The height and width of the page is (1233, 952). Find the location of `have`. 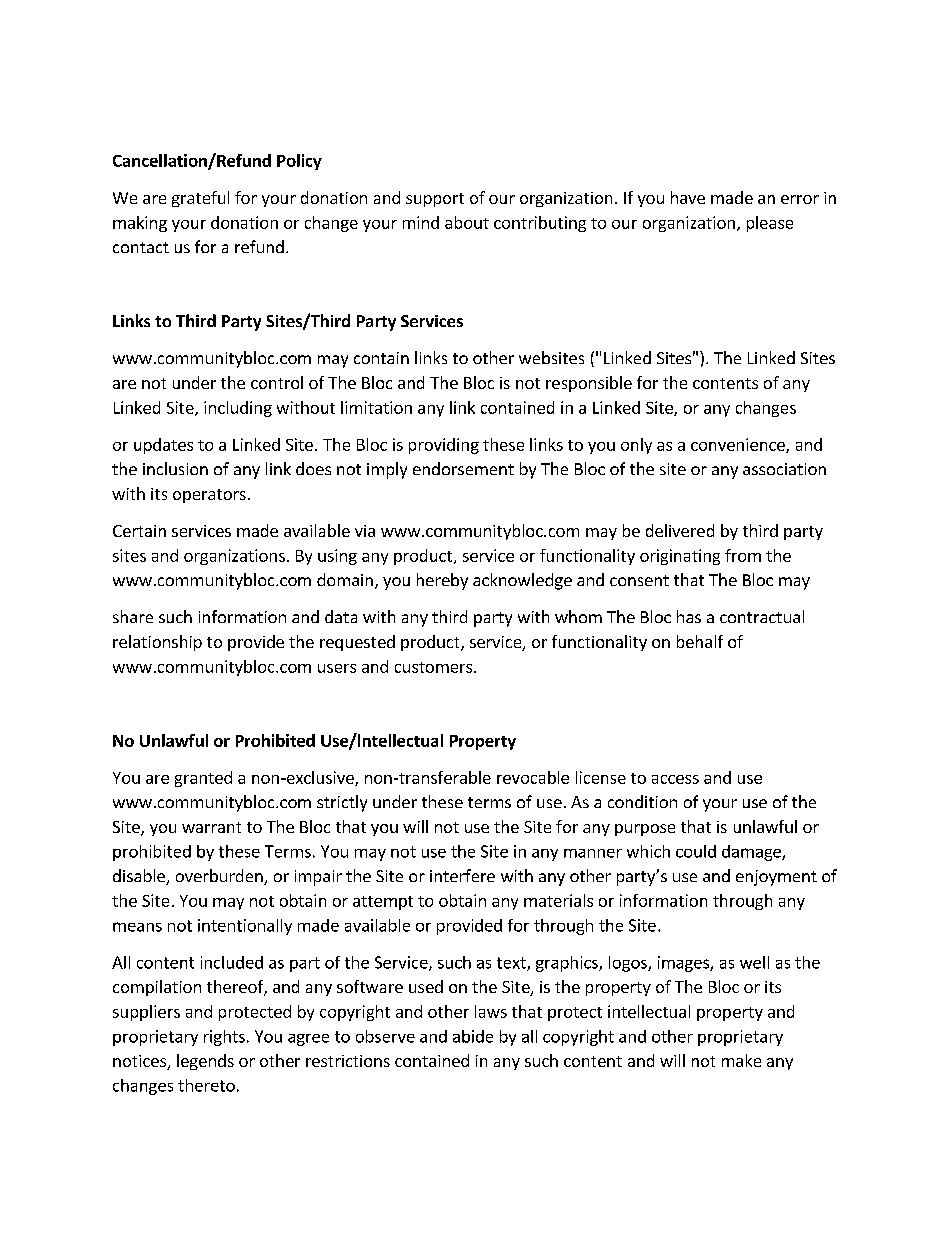

have is located at coordinates (688, 197).
